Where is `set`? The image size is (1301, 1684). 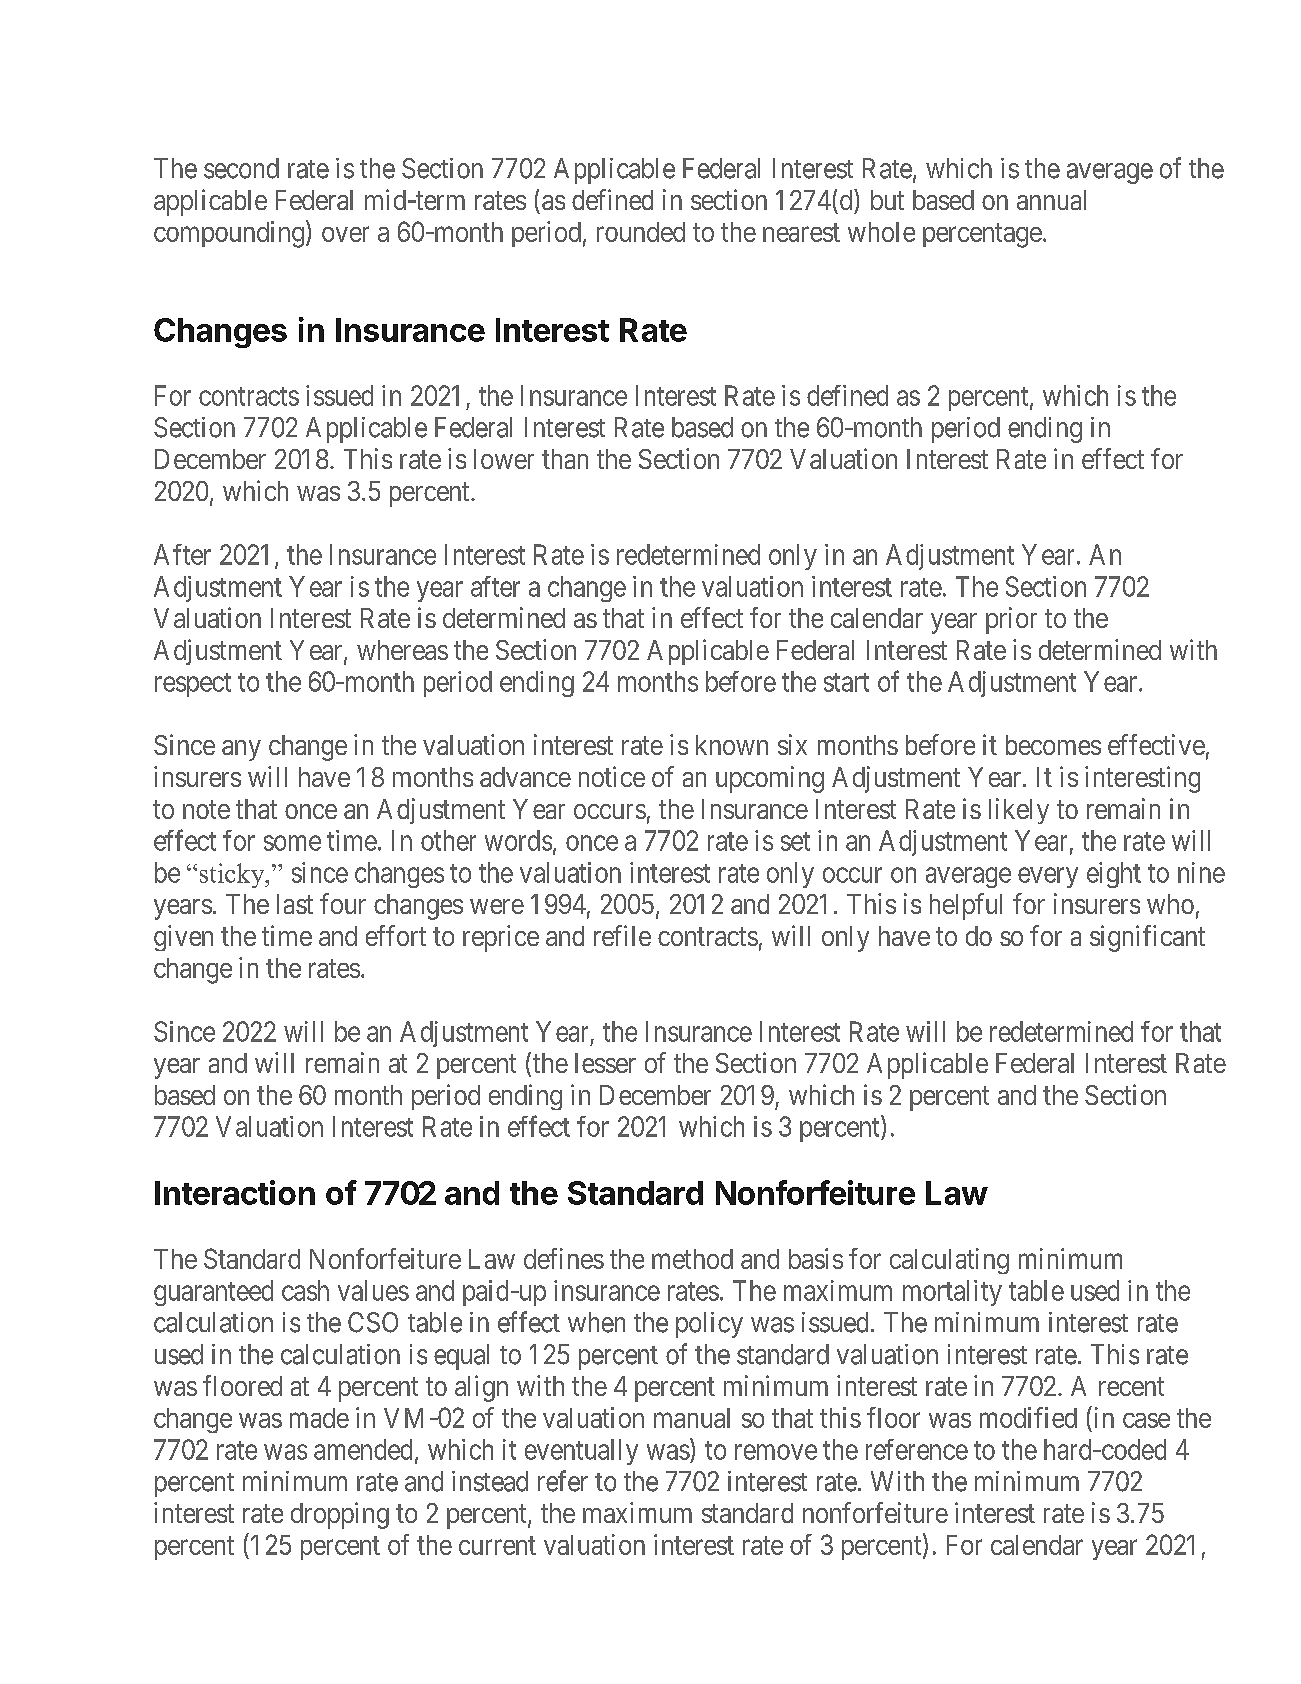 set is located at coordinates (795, 841).
